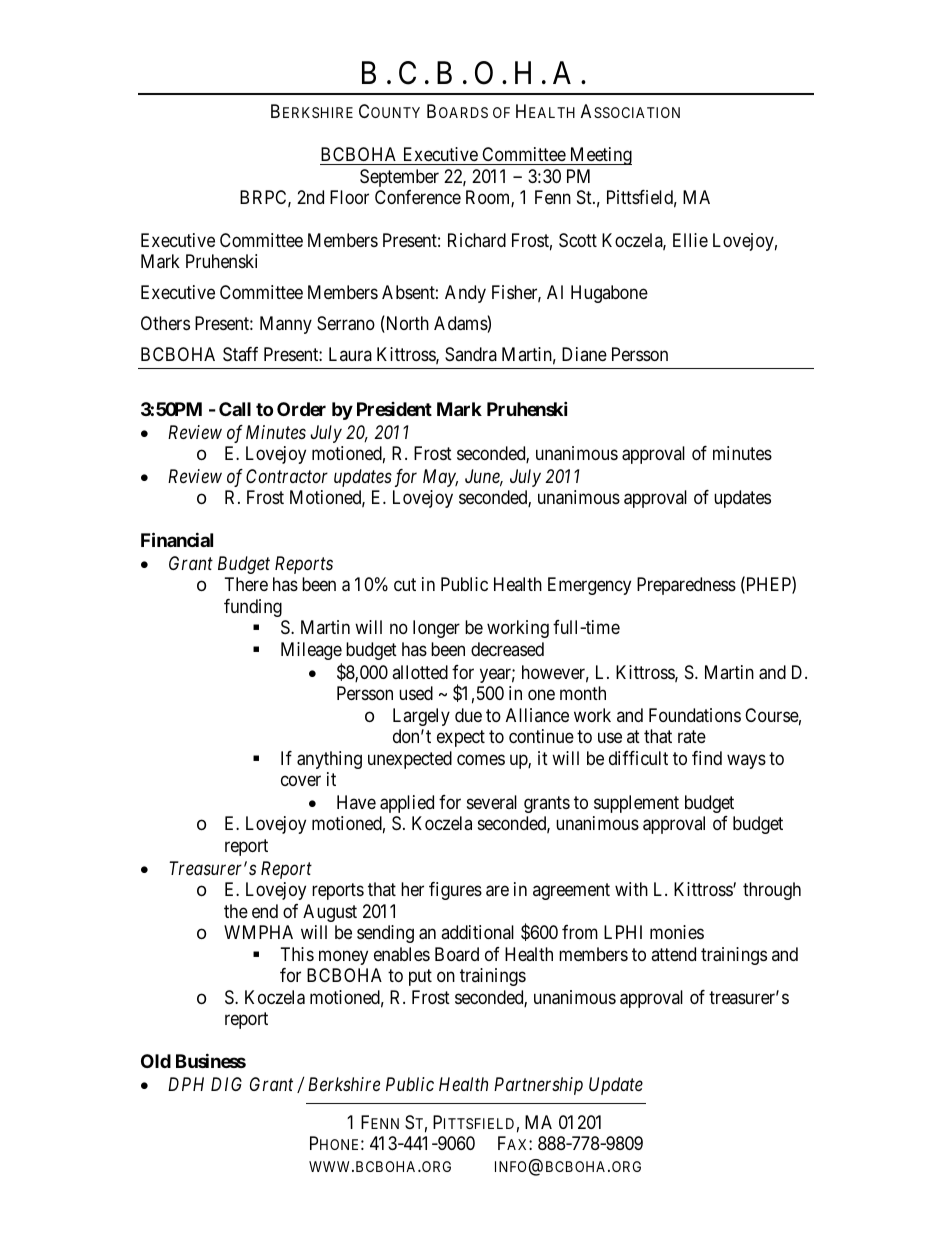 The width and height of the screenshot is (952, 1233). What do you see at coordinates (235, 409) in the screenshot?
I see `Call` at bounding box center [235, 409].
